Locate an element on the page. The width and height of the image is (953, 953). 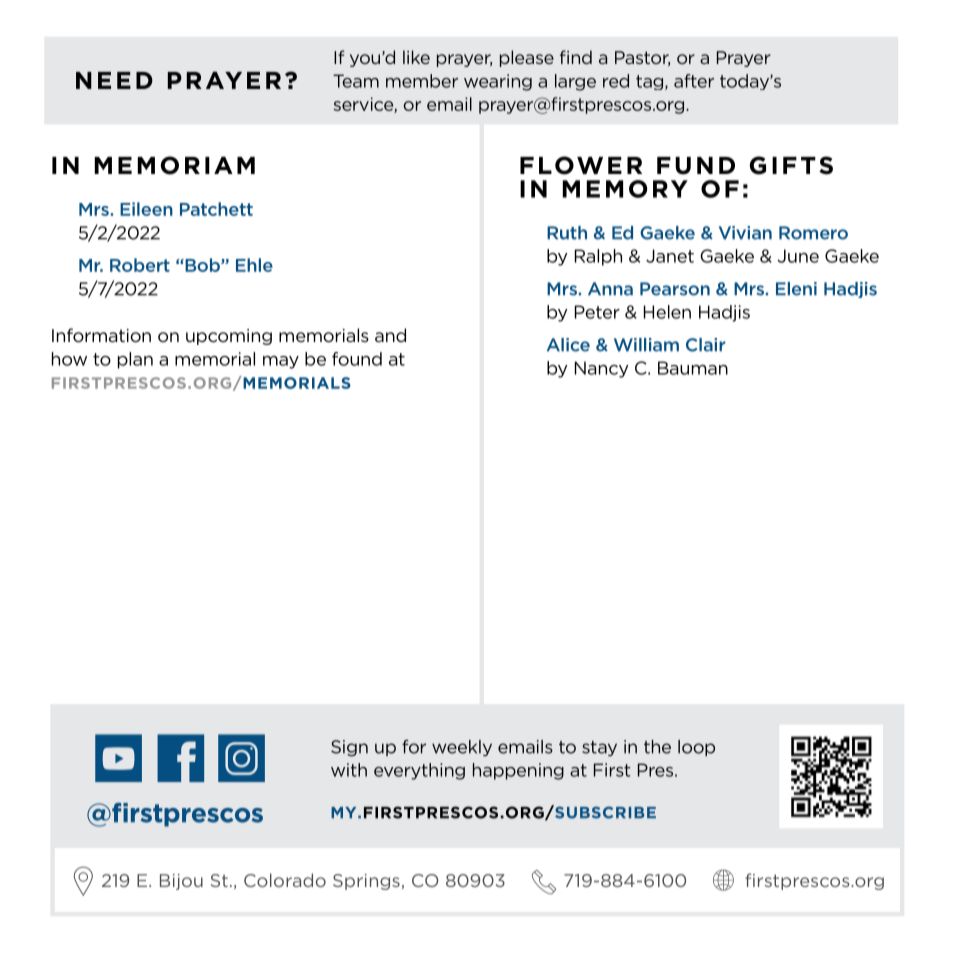
Springs is located at coordinates (366, 882).
